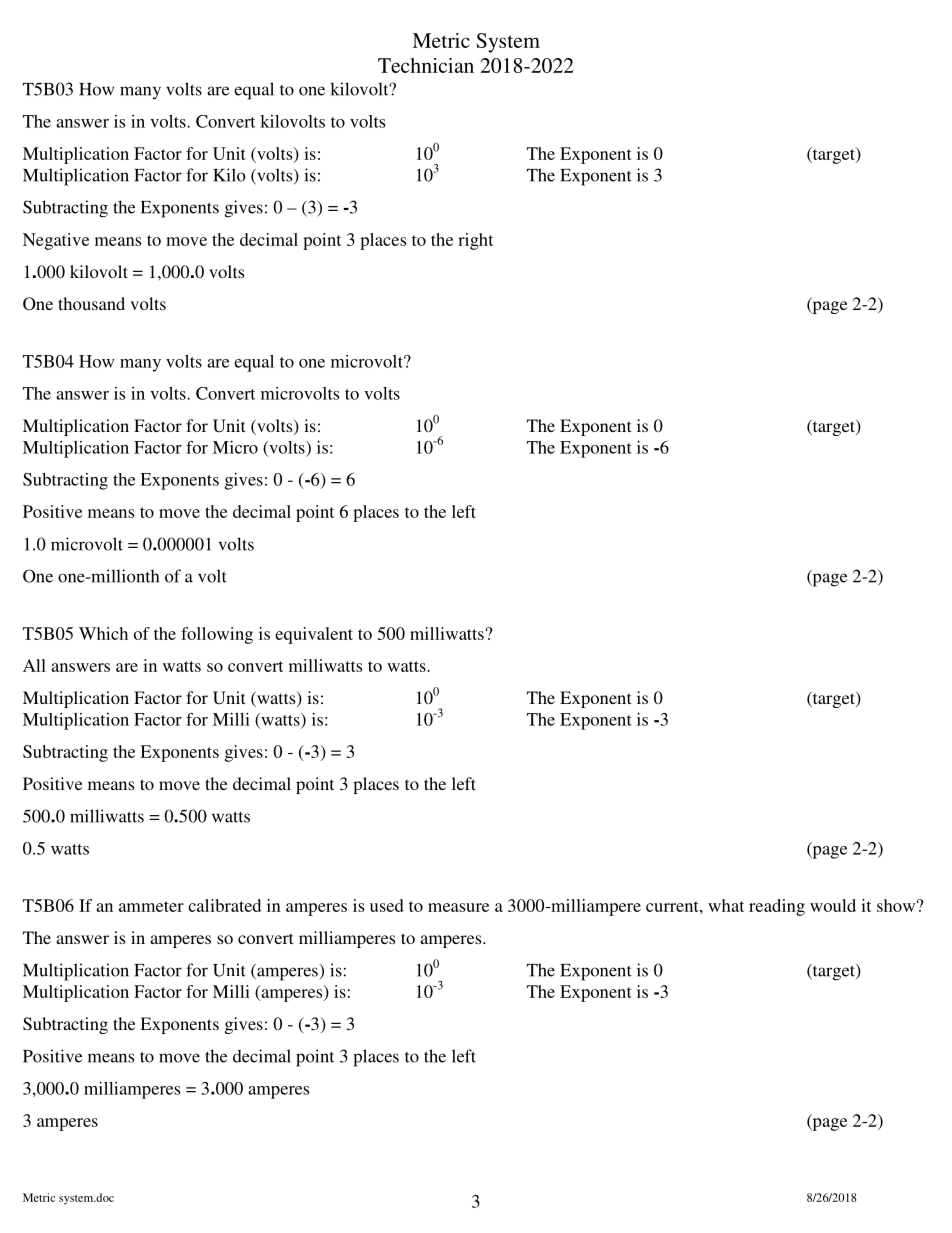 The height and width of the screenshot is (1233, 952). I want to click on Negative, so click(56, 241).
